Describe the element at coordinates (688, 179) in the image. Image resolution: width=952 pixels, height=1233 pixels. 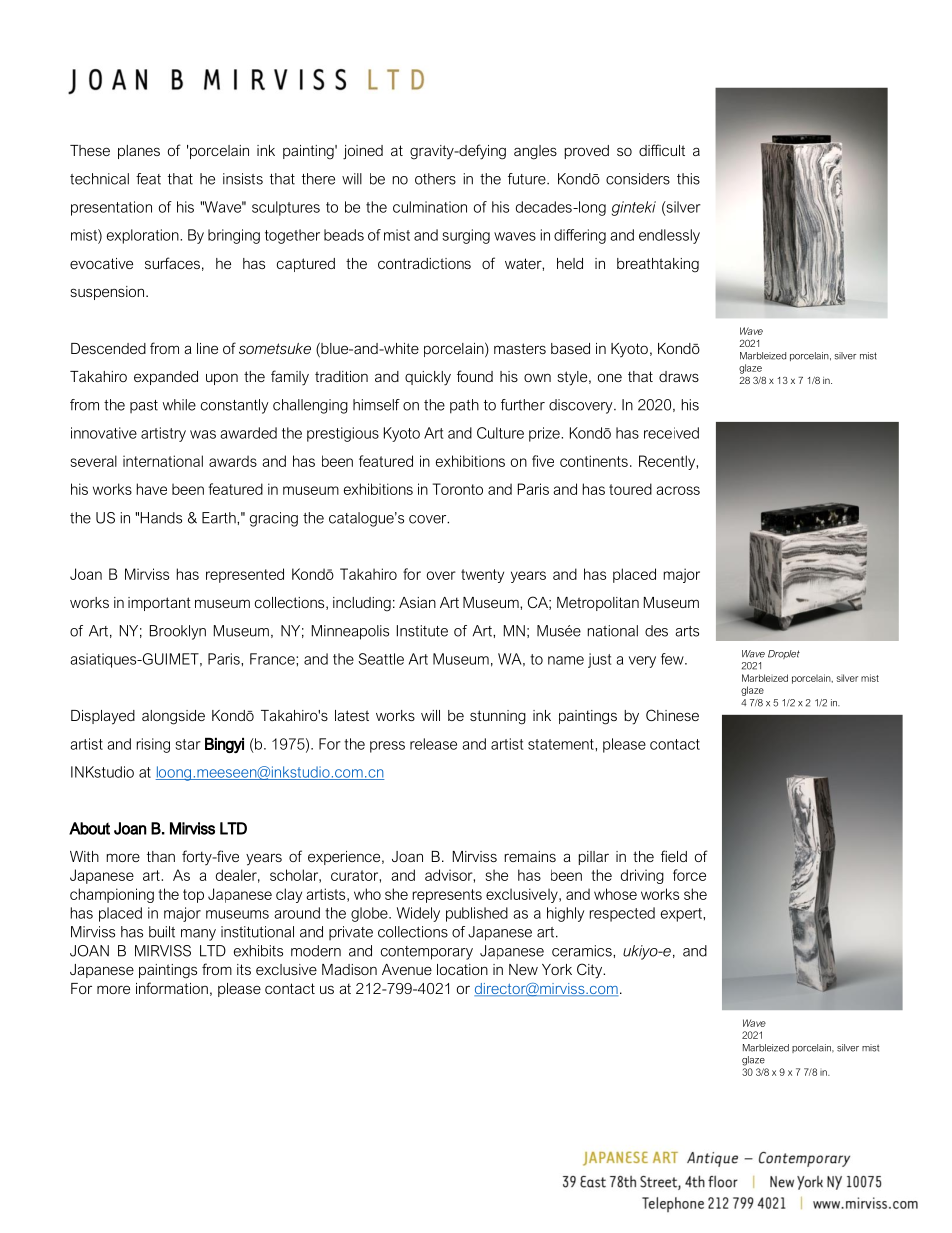
I see `this` at that location.
